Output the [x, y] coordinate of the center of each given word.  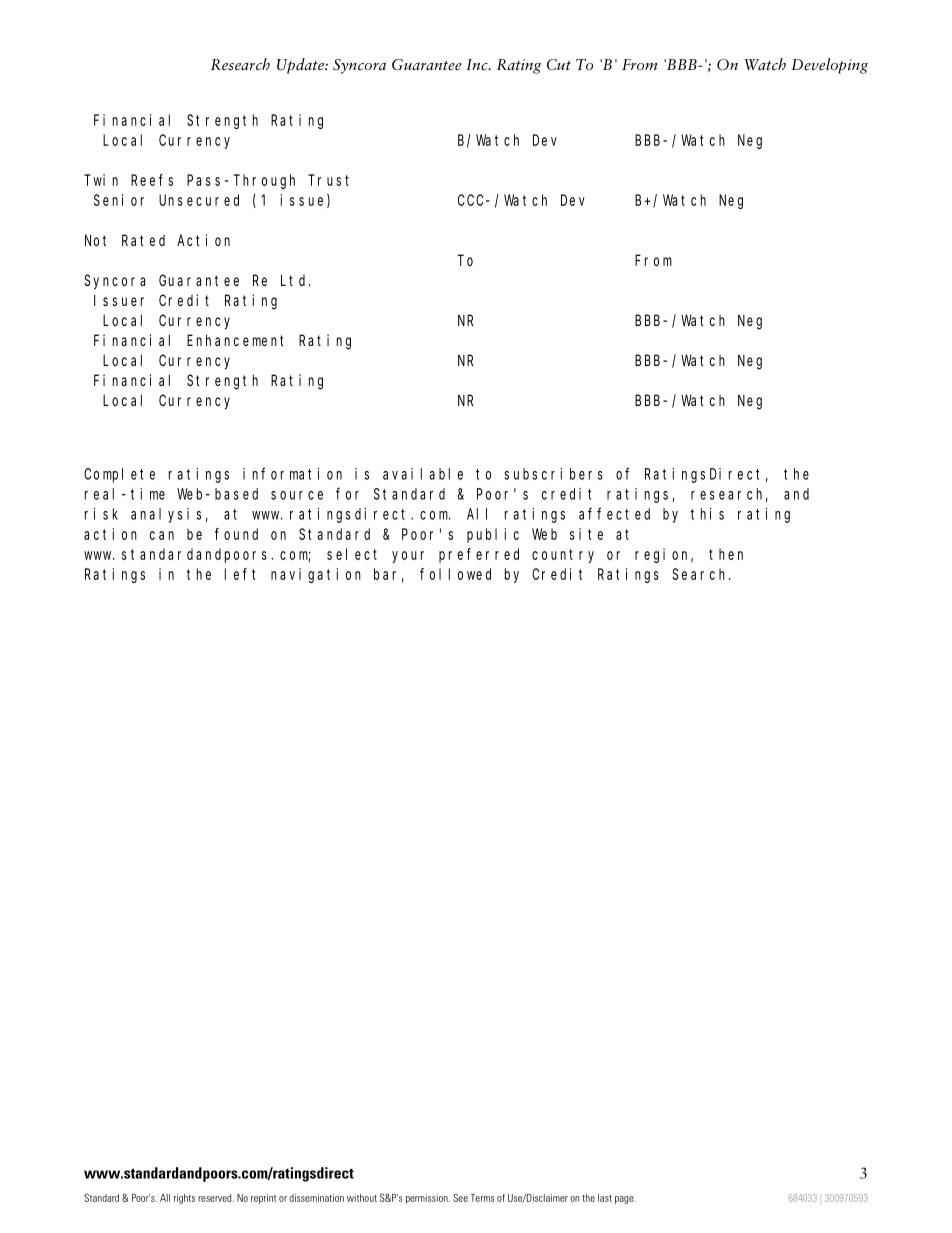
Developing [829, 66]
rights [184, 1199]
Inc [478, 64]
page [625, 1200]
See [460, 1198]
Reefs [152, 180]
